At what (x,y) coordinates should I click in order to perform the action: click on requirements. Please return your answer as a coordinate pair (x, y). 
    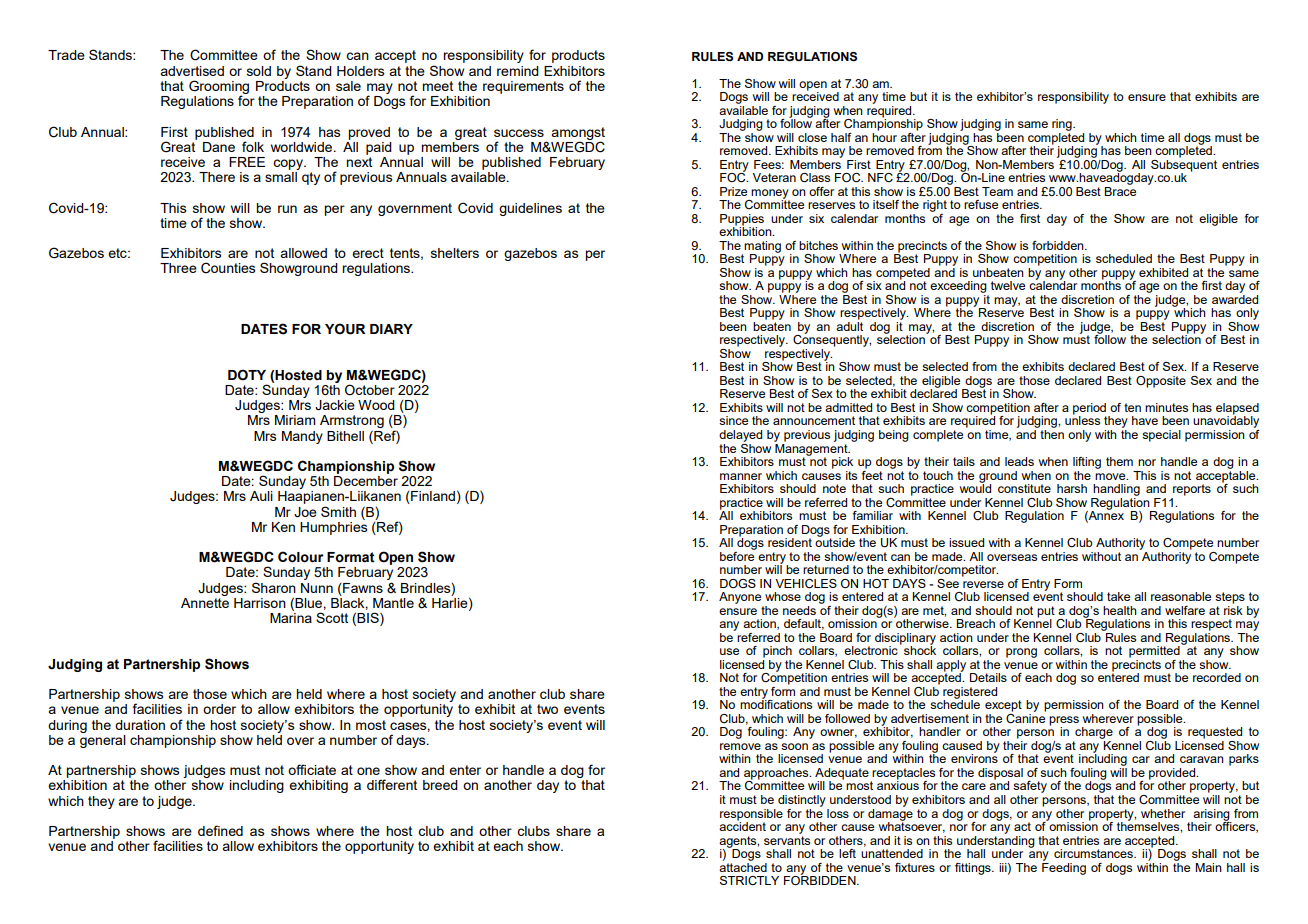
    Looking at the image, I should click on (523, 87).
